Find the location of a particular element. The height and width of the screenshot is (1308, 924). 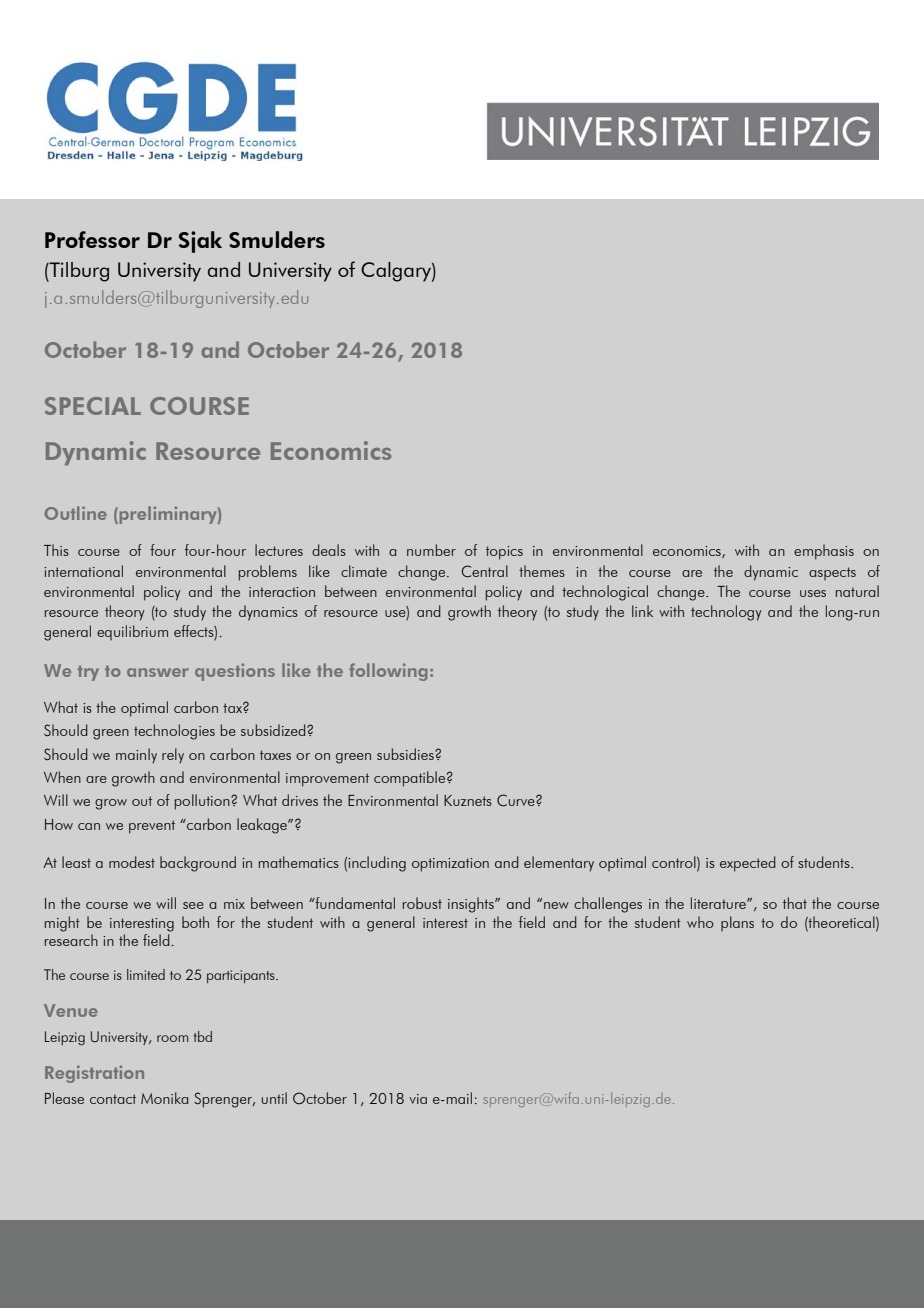

aspects is located at coordinates (832, 573).
